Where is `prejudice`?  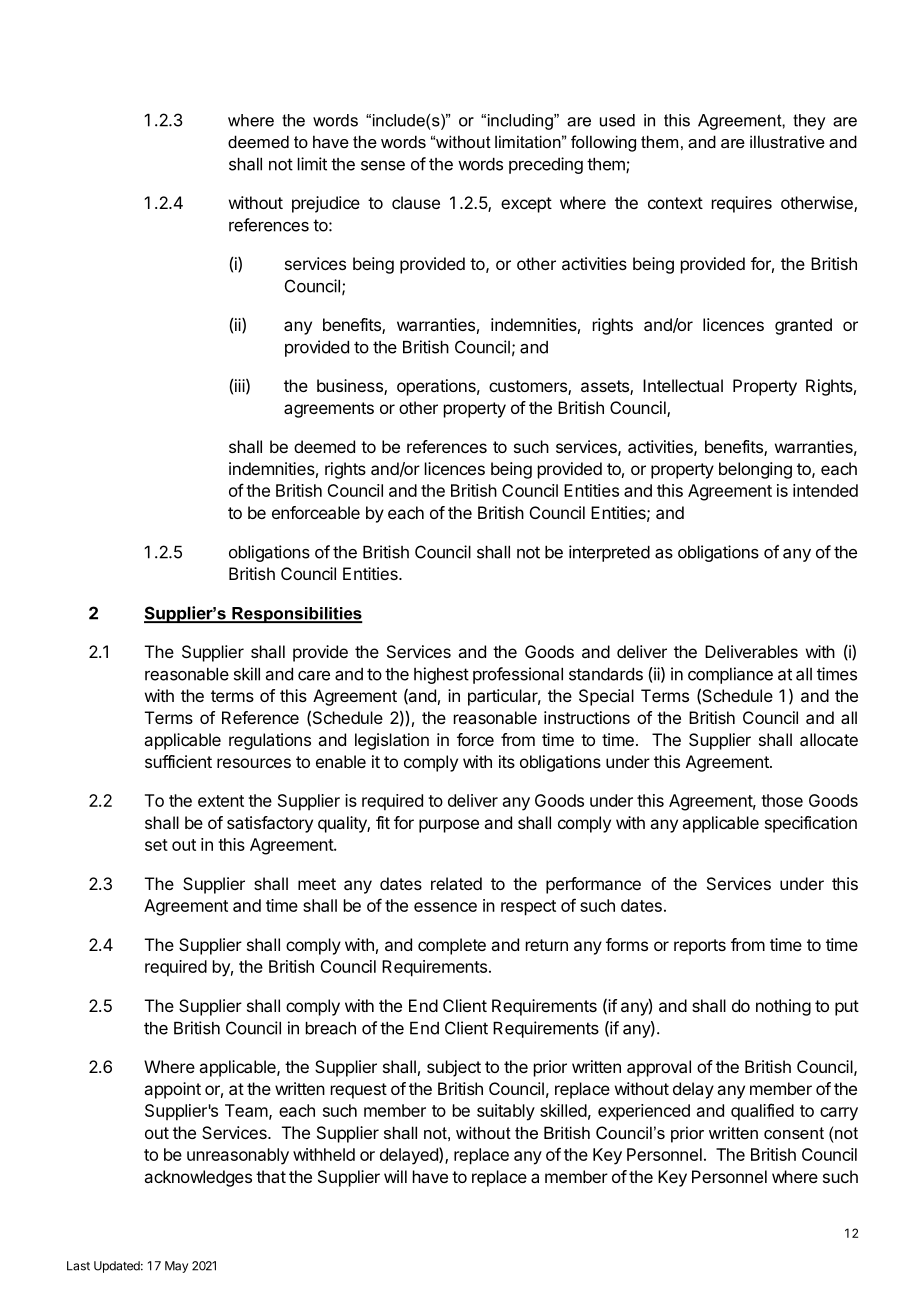 prejudice is located at coordinates (326, 204).
